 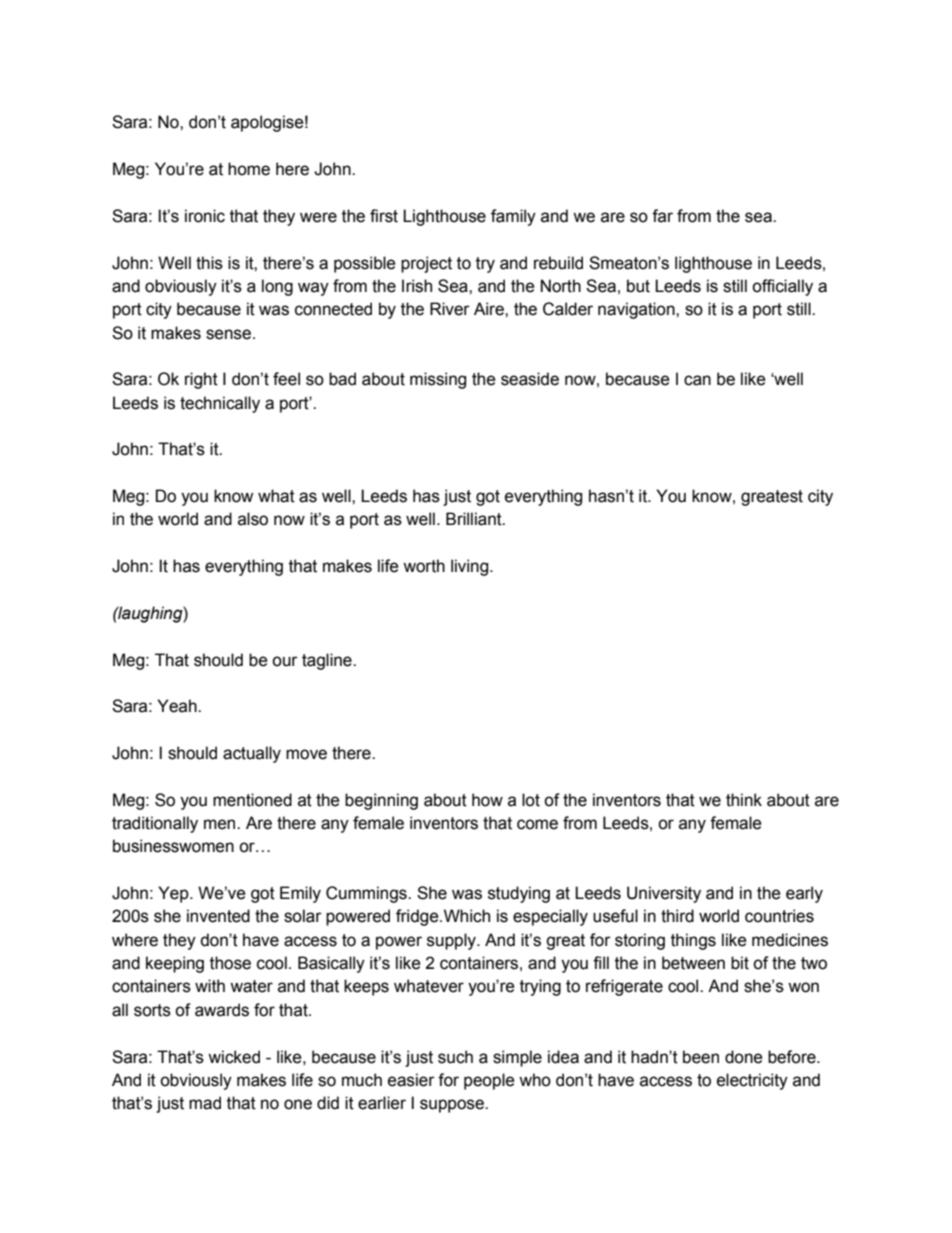 I want to click on far, so click(x=662, y=216).
